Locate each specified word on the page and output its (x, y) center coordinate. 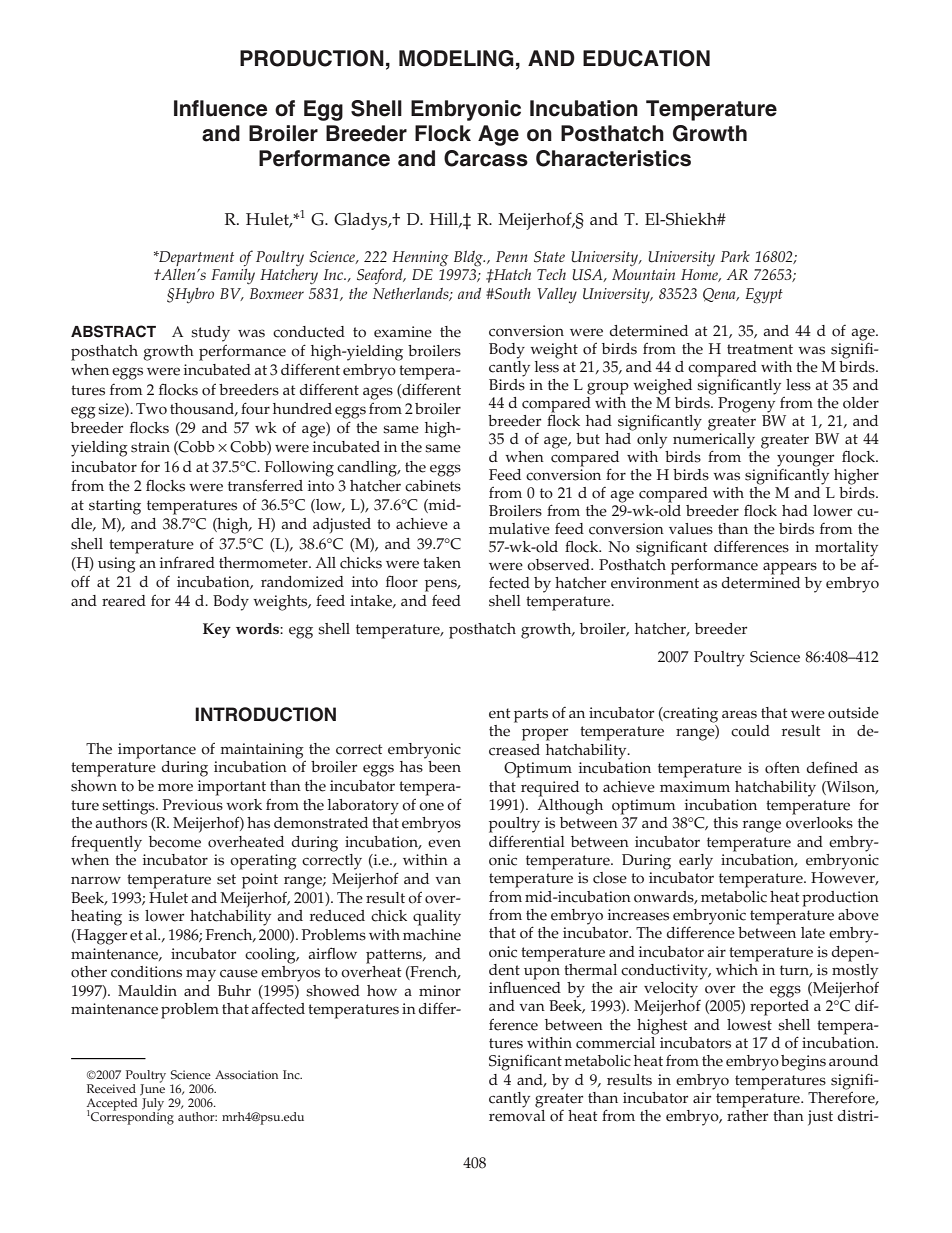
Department (195, 260)
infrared (187, 562)
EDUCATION (646, 58)
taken (442, 563)
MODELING (456, 58)
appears (790, 568)
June (152, 1089)
